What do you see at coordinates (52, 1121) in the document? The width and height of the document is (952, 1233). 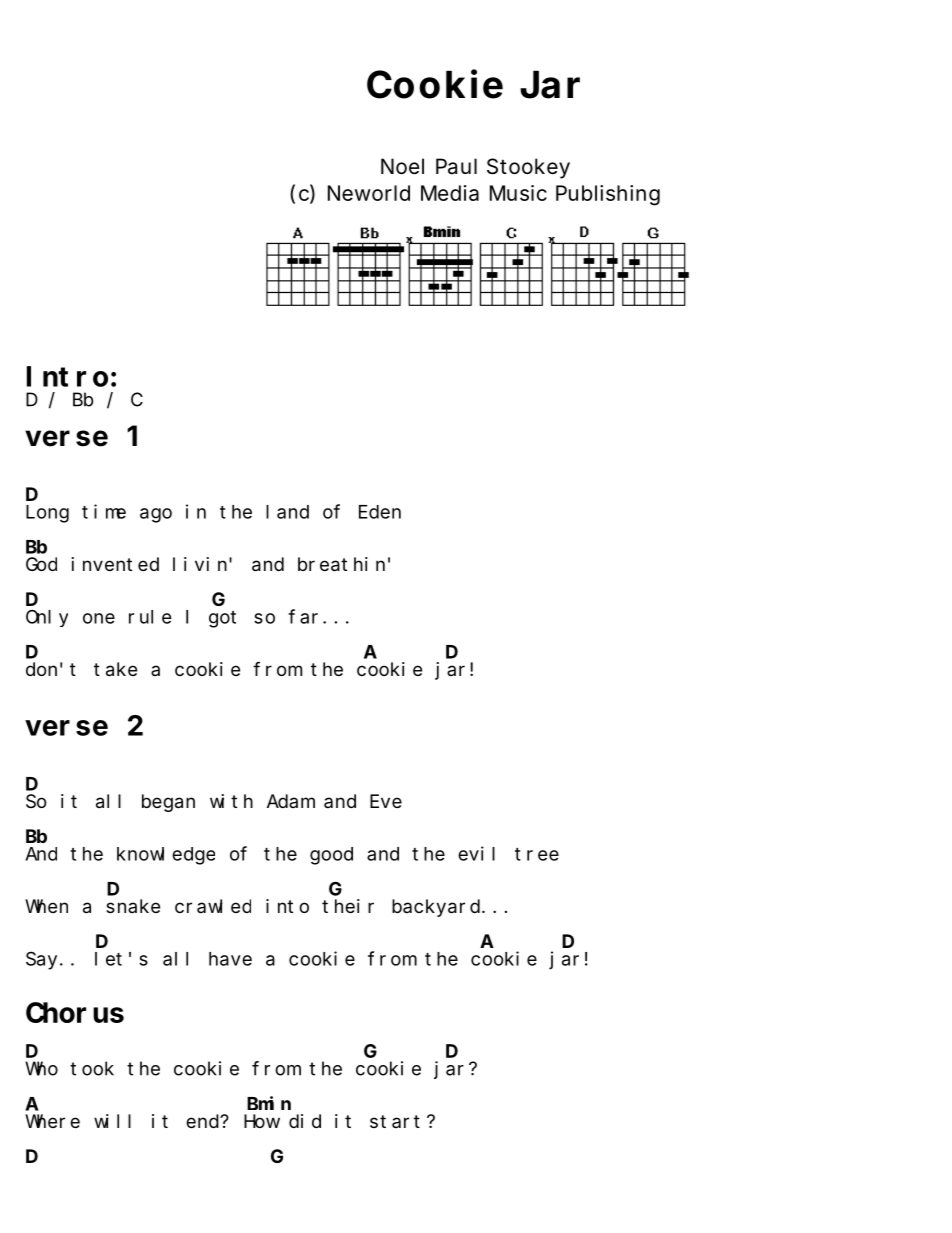 I see `Where` at bounding box center [52, 1121].
